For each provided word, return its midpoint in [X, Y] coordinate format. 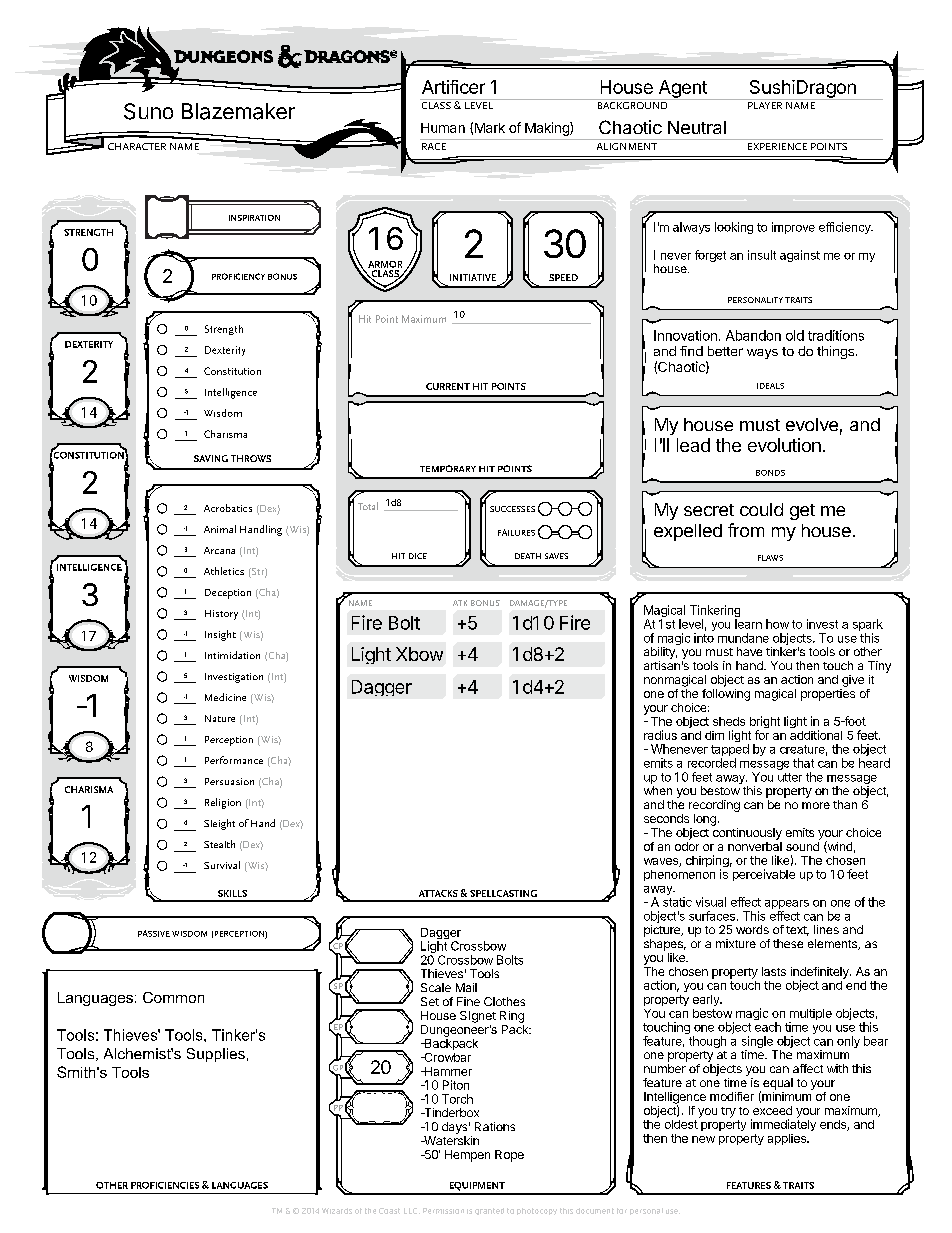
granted [489, 1211]
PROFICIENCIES [165, 1185]
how [777, 624]
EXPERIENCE [777, 146]
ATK [460, 603]
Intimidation [232, 655]
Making [548, 129]
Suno [148, 111]
